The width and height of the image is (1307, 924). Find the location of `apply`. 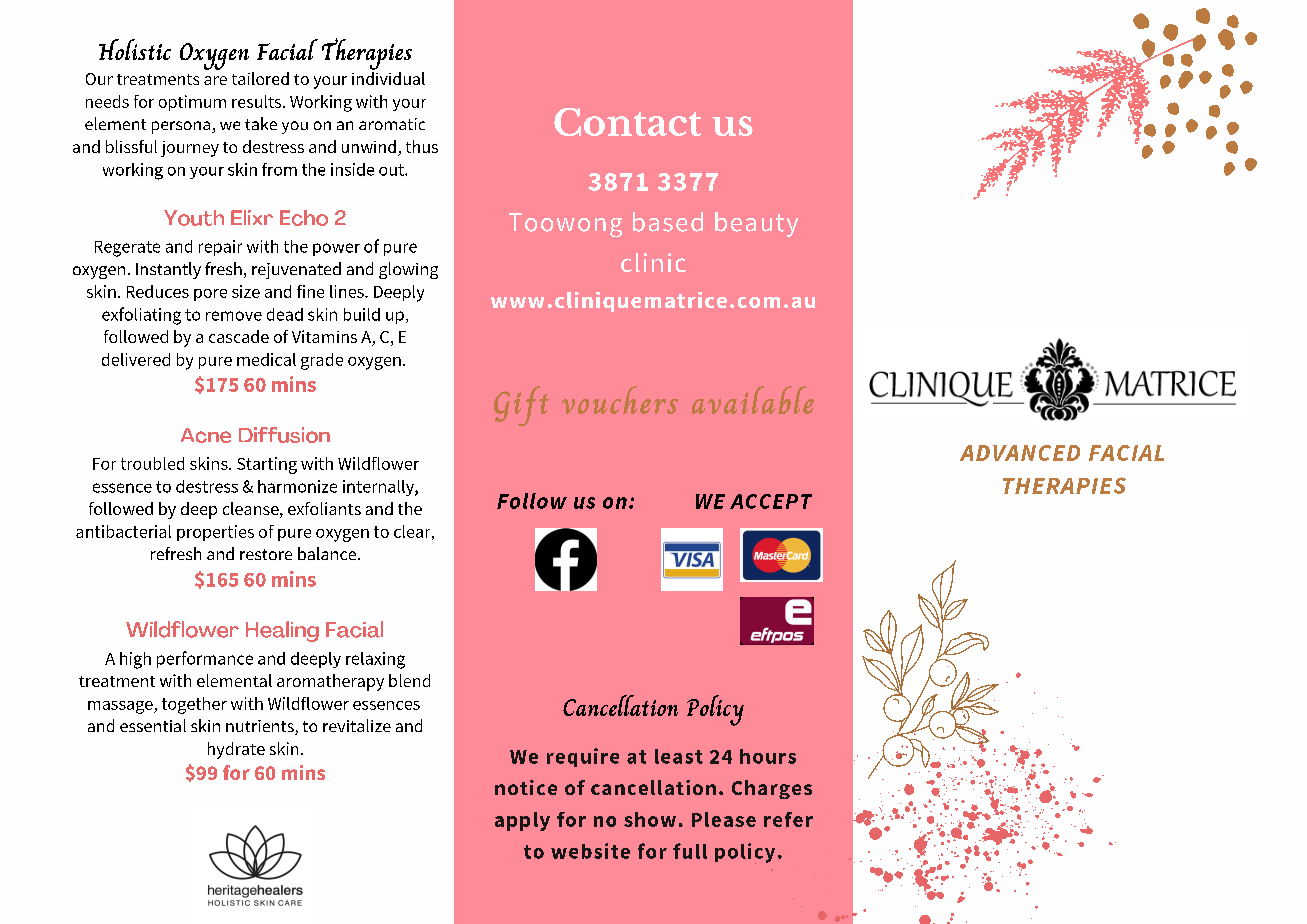

apply is located at coordinates (522, 821).
